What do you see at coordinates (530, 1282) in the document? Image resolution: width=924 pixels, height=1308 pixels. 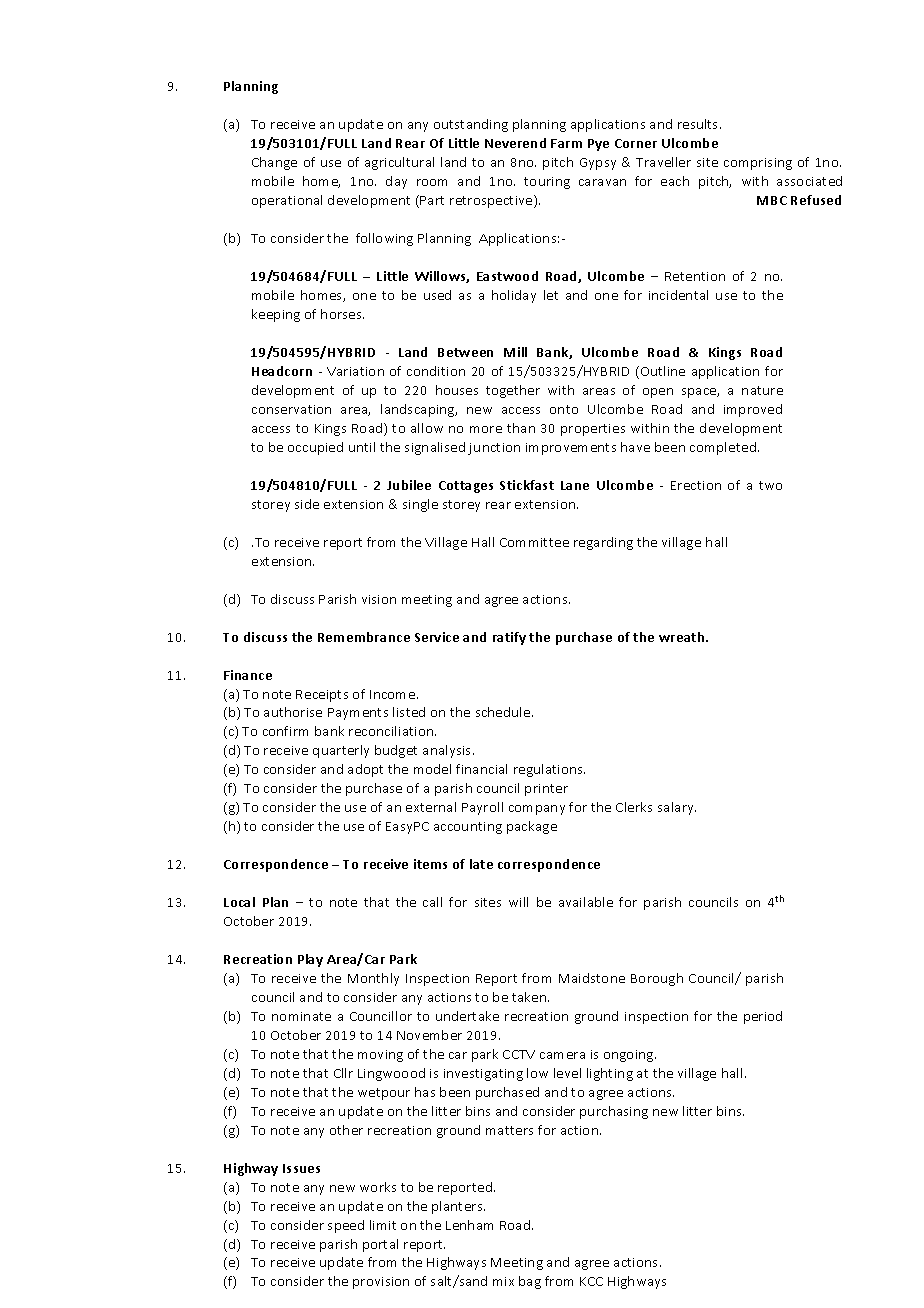 I see `bag` at bounding box center [530, 1282].
